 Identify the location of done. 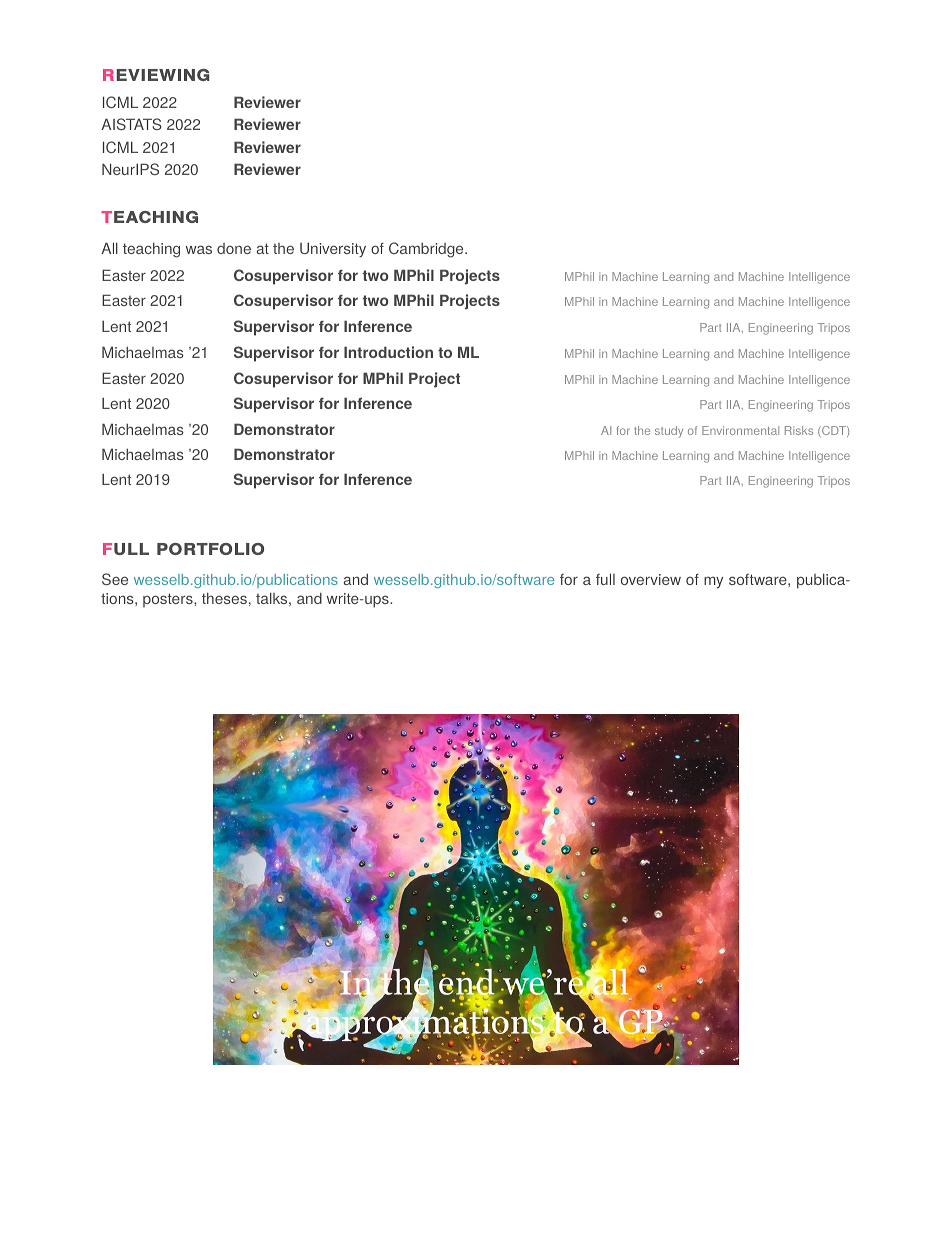
(234, 248).
